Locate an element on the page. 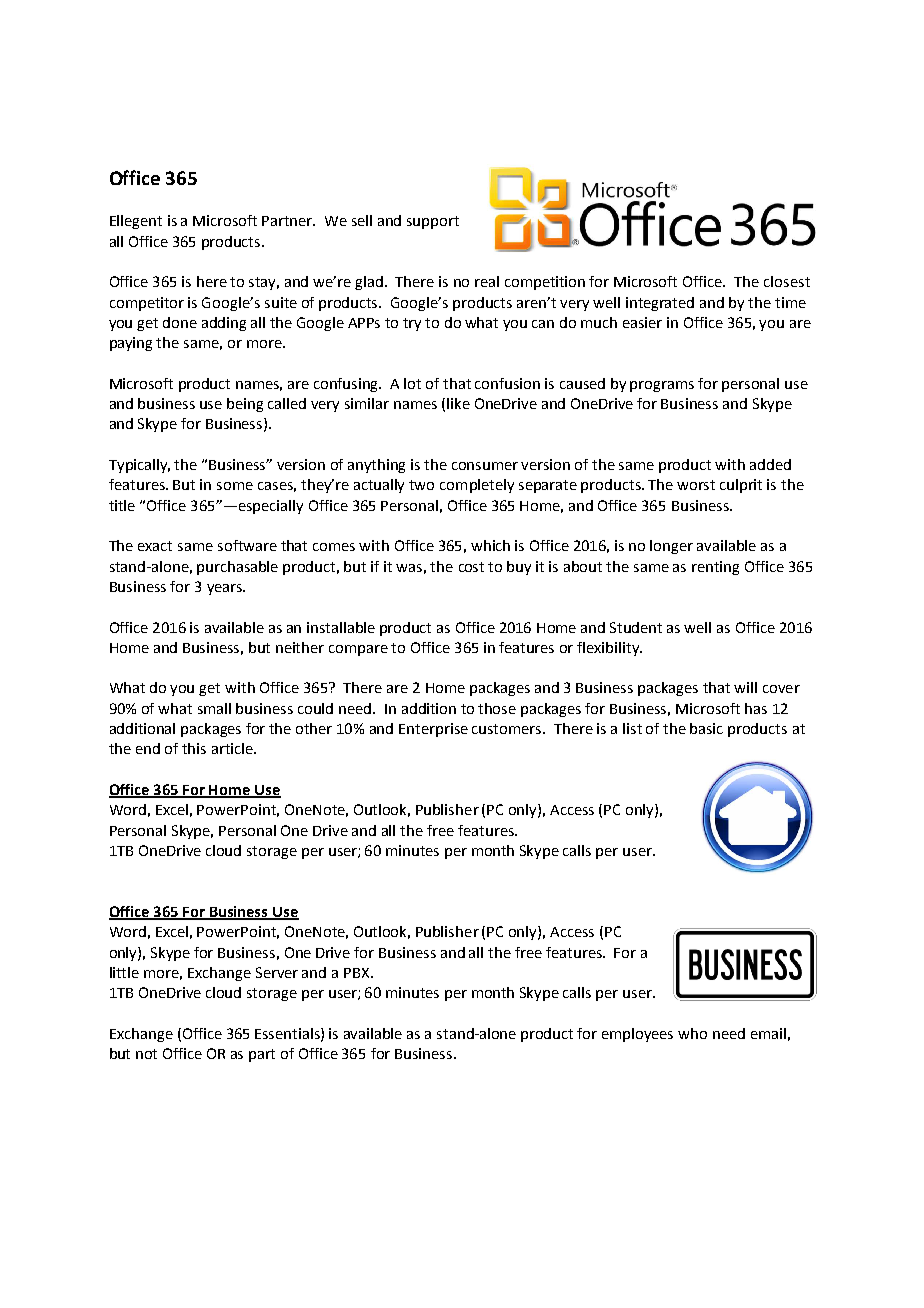  being is located at coordinates (245, 405).
